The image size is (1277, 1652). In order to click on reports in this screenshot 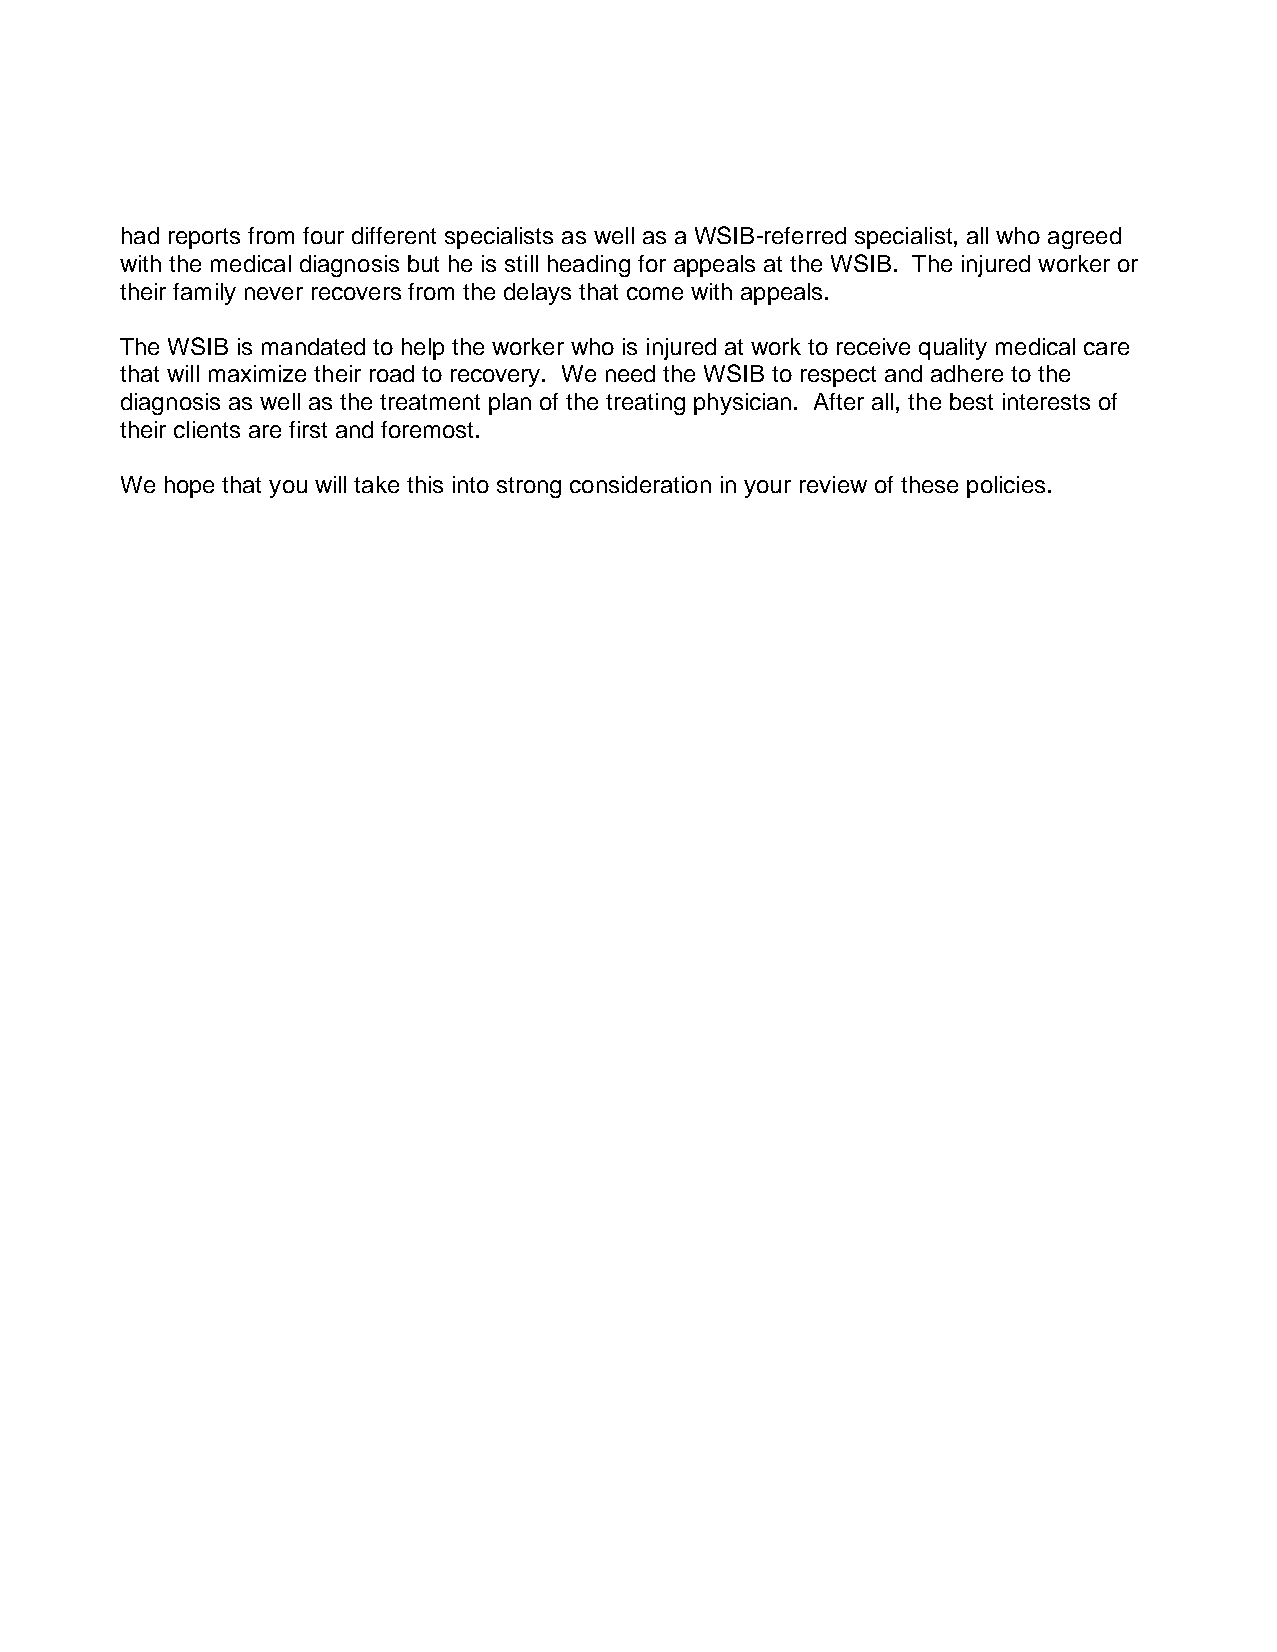, I will do `click(204, 238)`.
